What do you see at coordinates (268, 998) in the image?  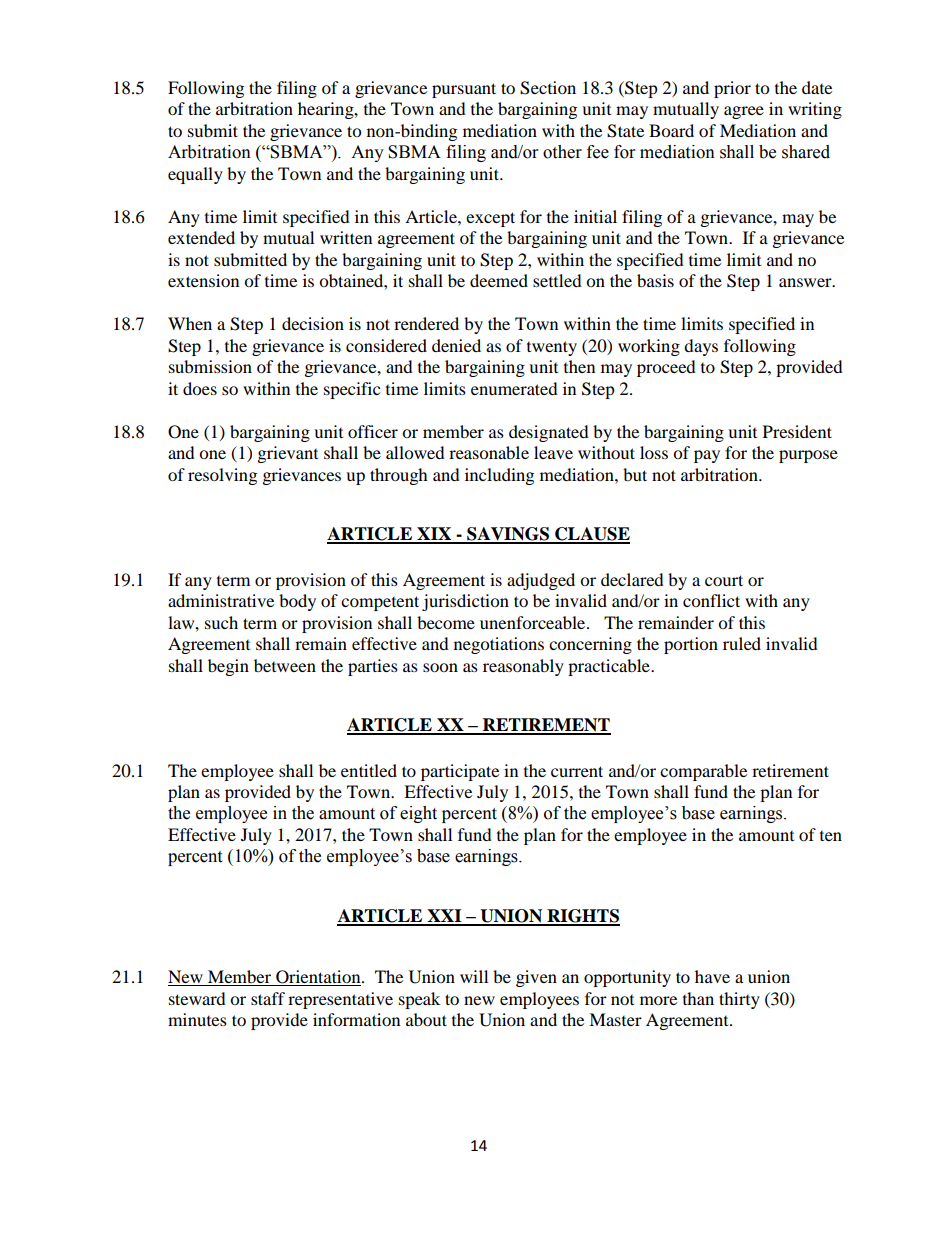 I see `staff` at bounding box center [268, 998].
